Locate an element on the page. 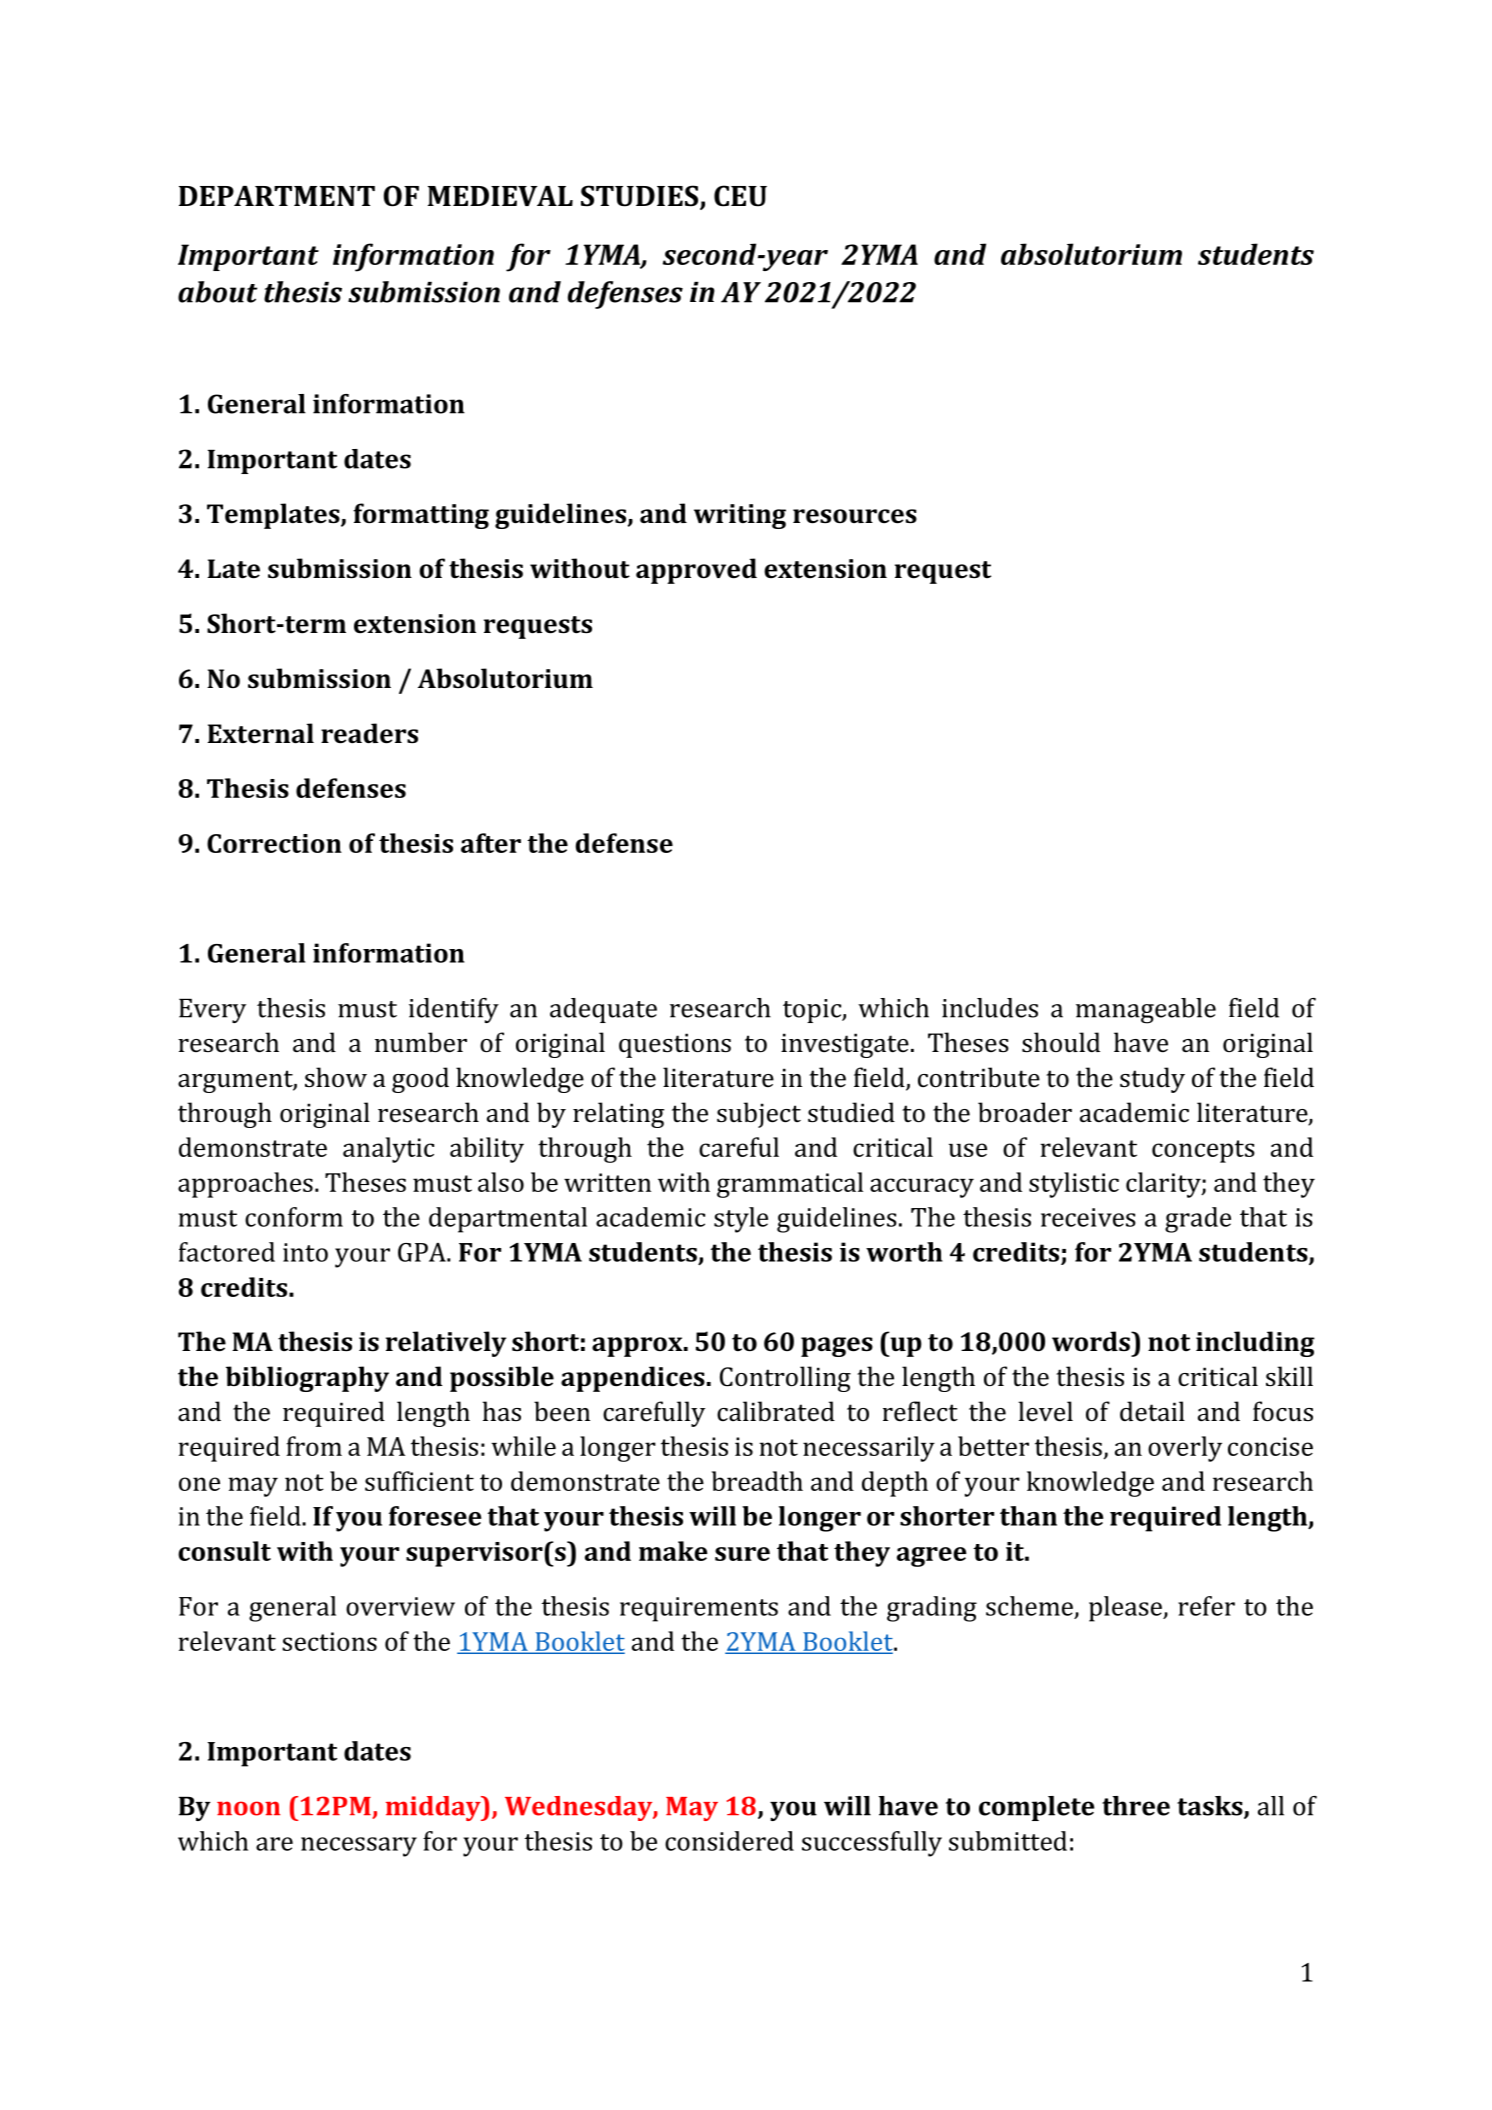 Image resolution: width=1492 pixels, height=2110 pixels. conform is located at coordinates (294, 1217).
